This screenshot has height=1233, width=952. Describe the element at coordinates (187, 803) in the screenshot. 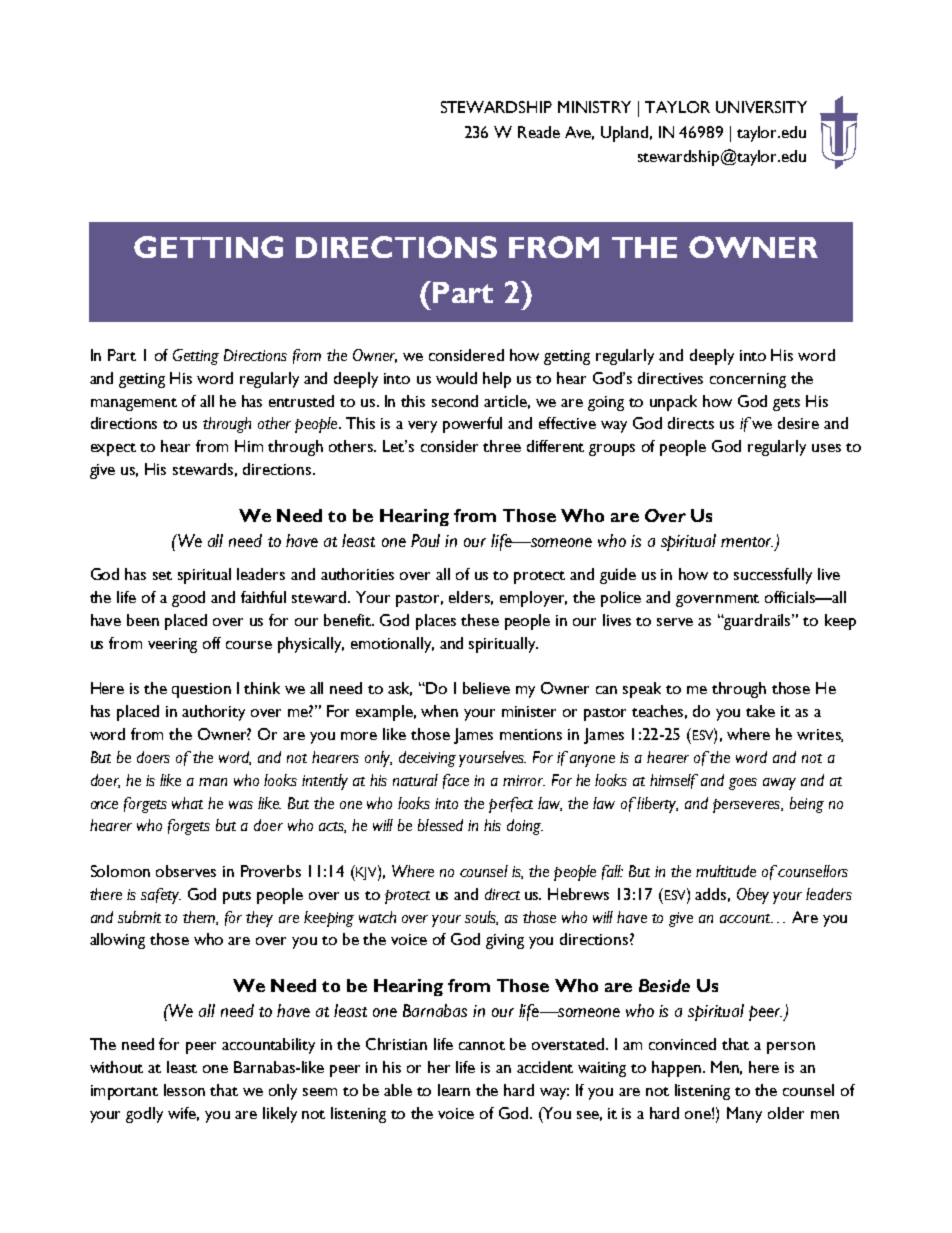

I see `what` at that location.
